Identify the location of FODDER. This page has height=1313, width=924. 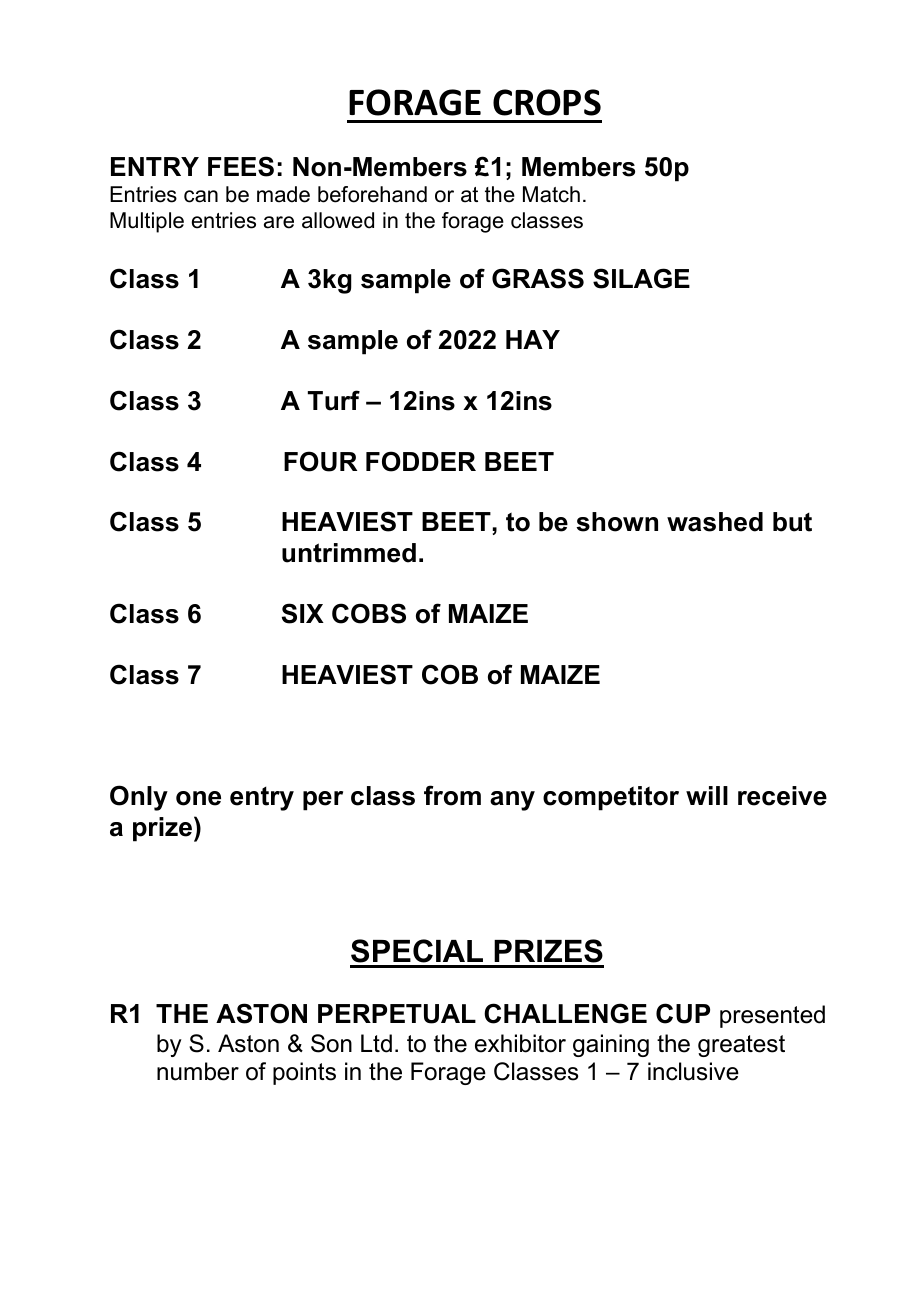
(421, 461).
